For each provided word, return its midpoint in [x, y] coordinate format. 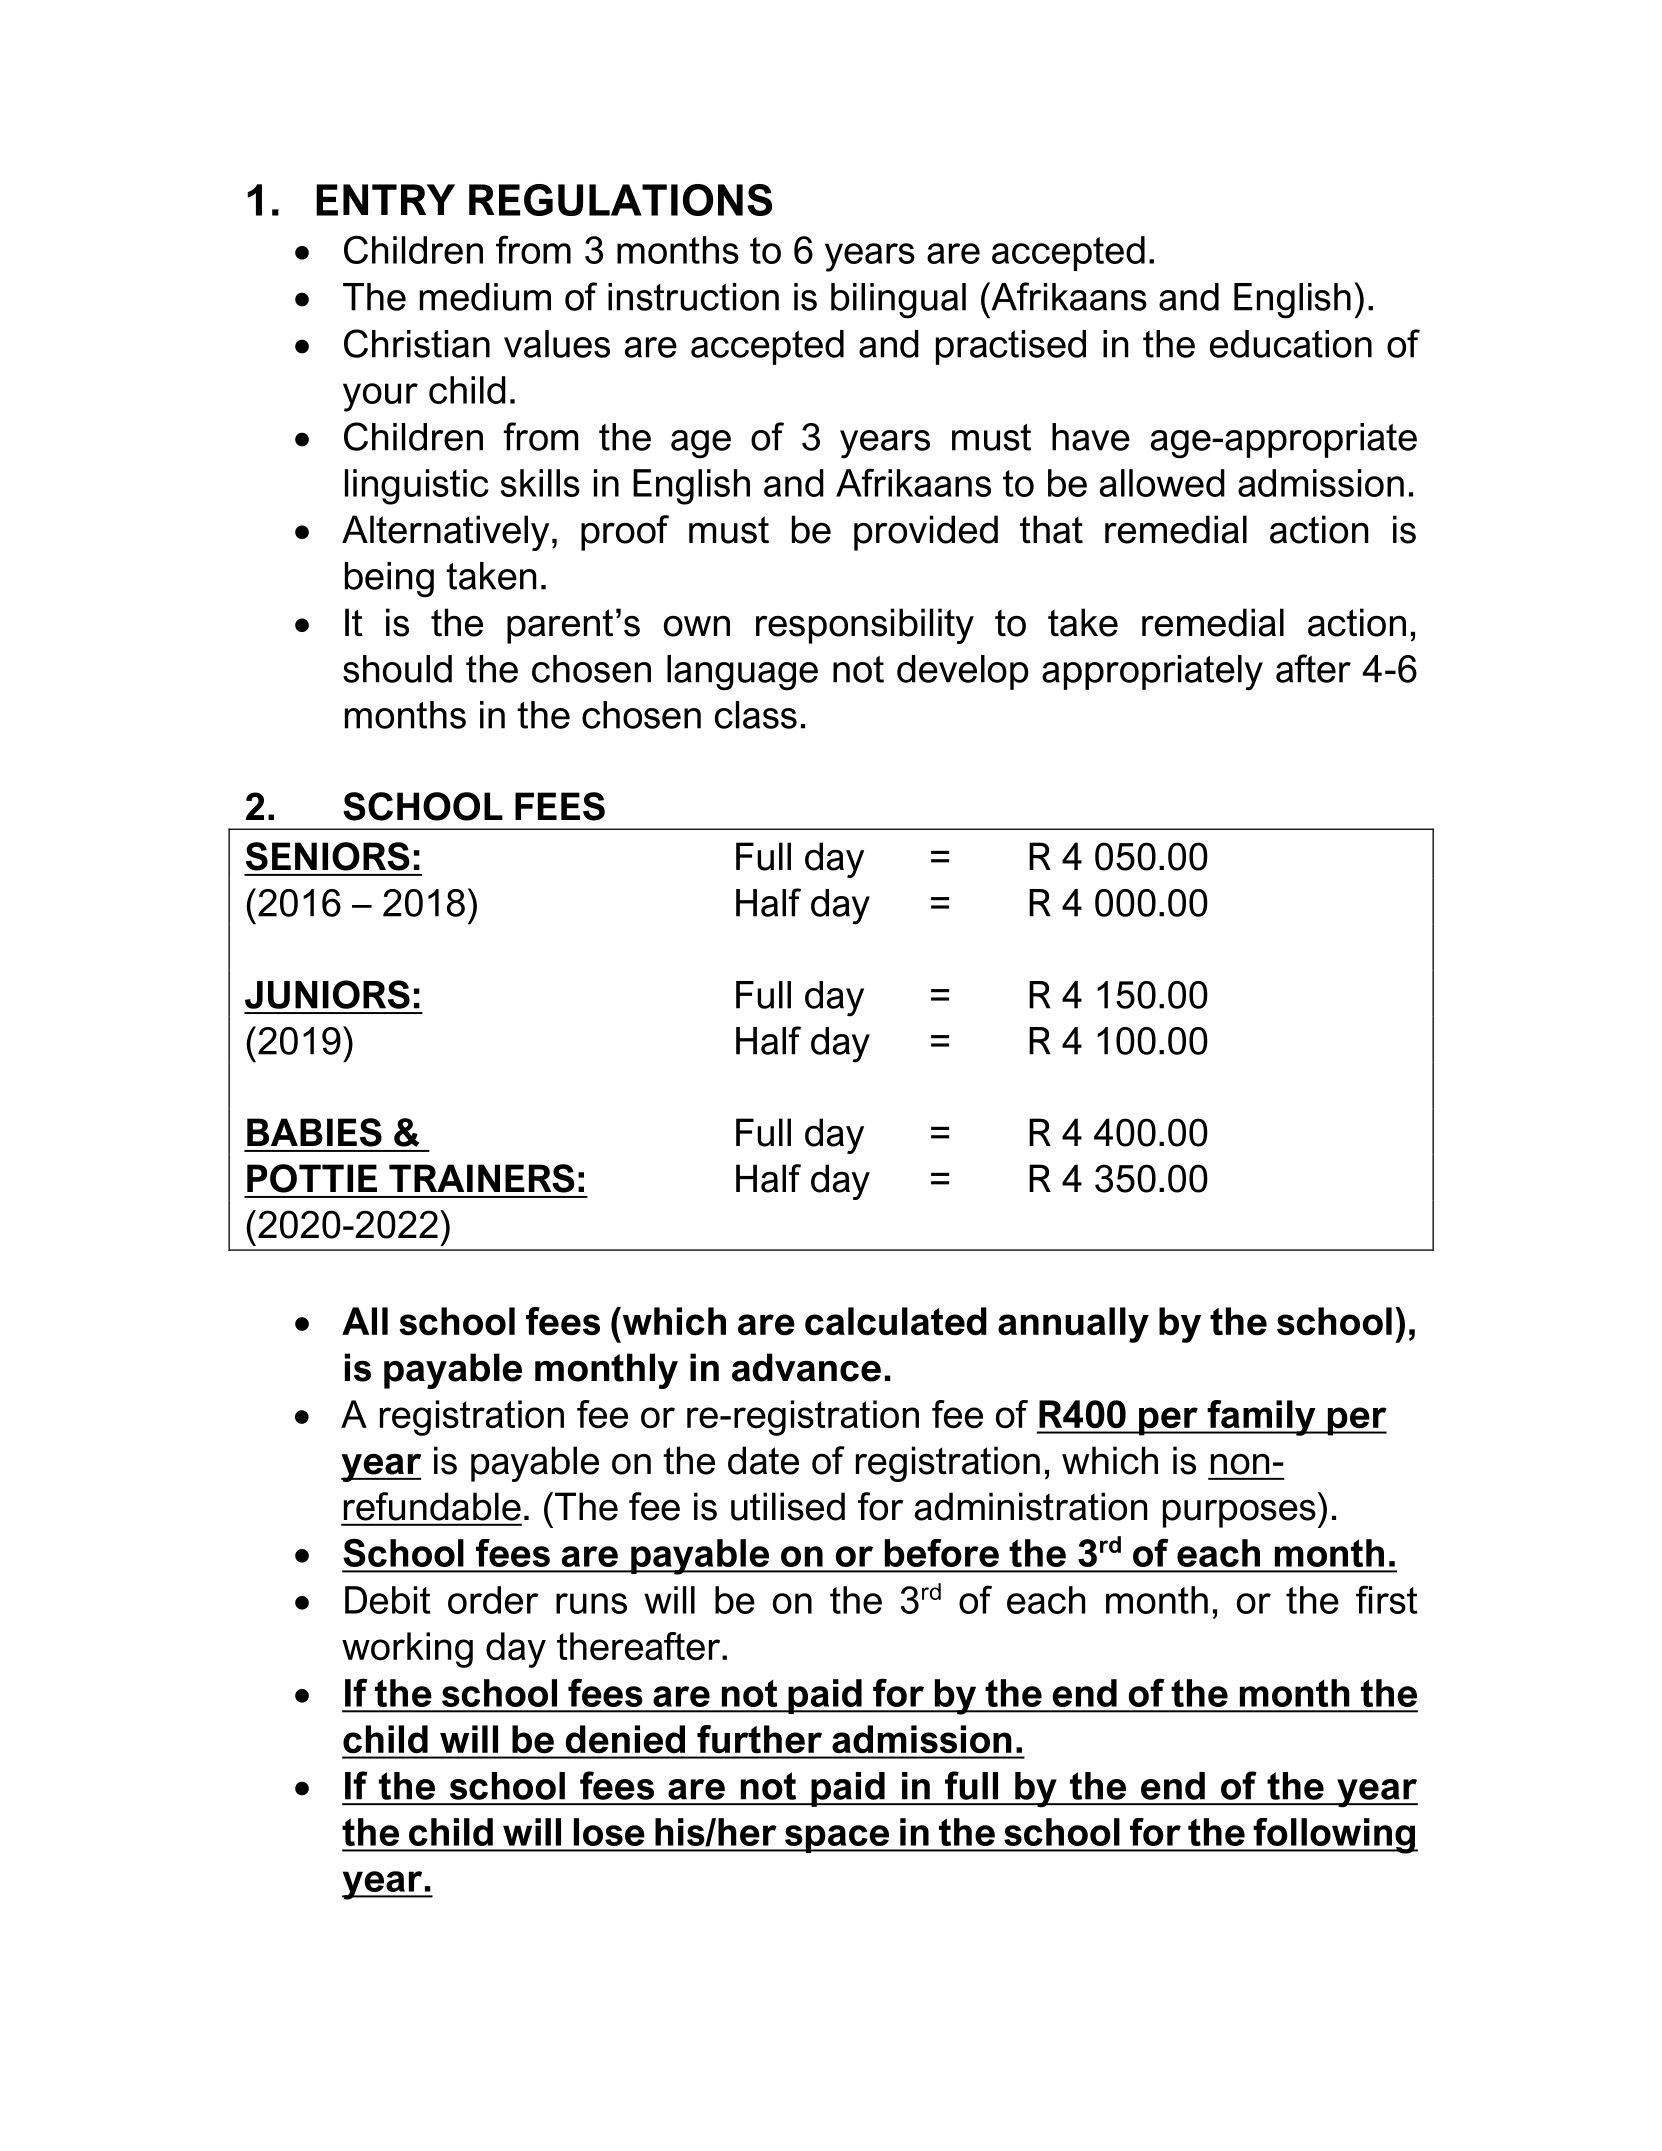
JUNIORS [327, 994]
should [397, 669]
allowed [1162, 483]
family [1261, 1418]
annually [1073, 1325]
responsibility [865, 626]
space [837, 1839]
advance [806, 1367]
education [1291, 344]
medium [485, 297]
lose [609, 1832]
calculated [896, 1321]
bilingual [898, 301]
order [493, 1600]
